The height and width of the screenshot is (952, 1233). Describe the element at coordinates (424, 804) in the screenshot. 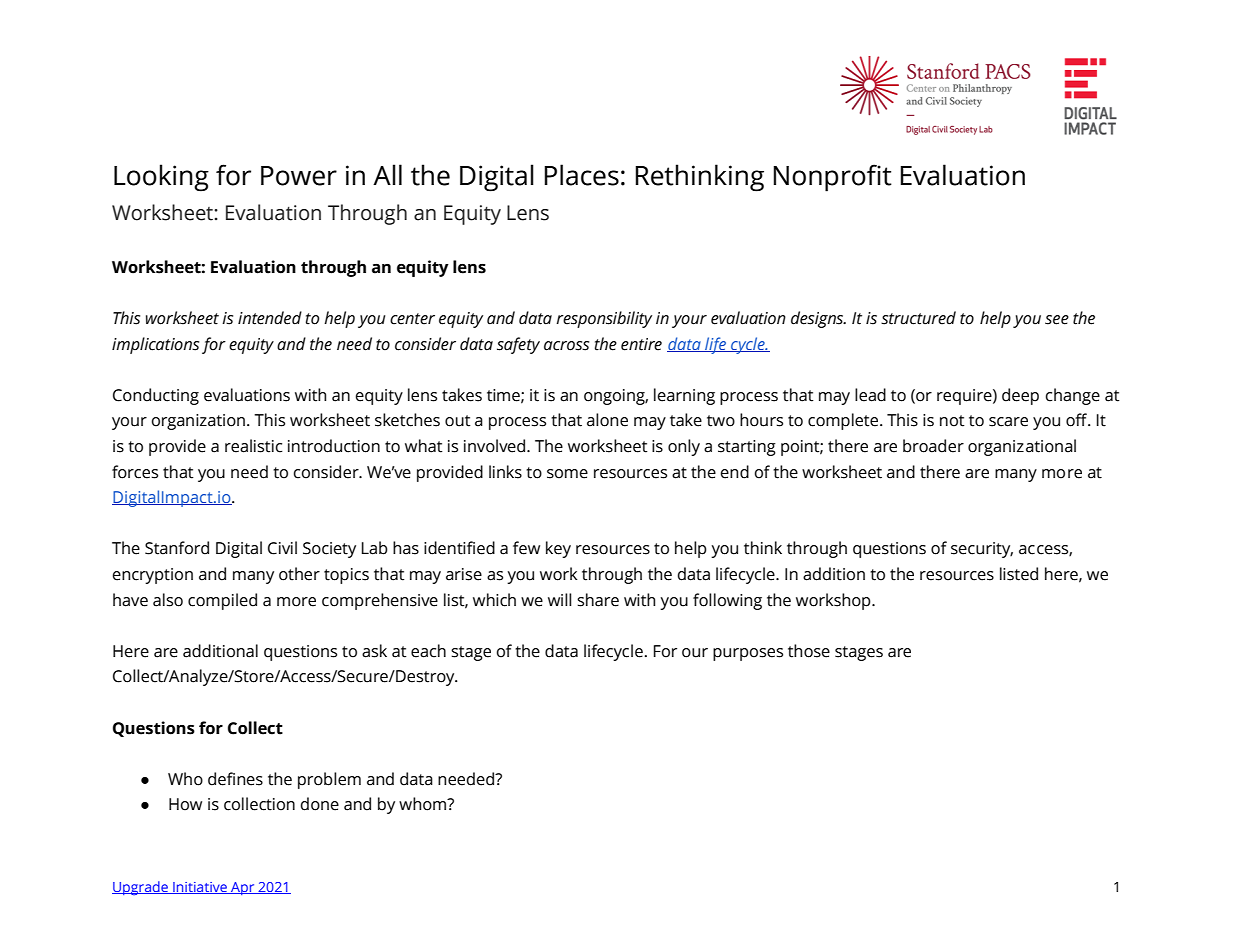

I see `whom` at that location.
